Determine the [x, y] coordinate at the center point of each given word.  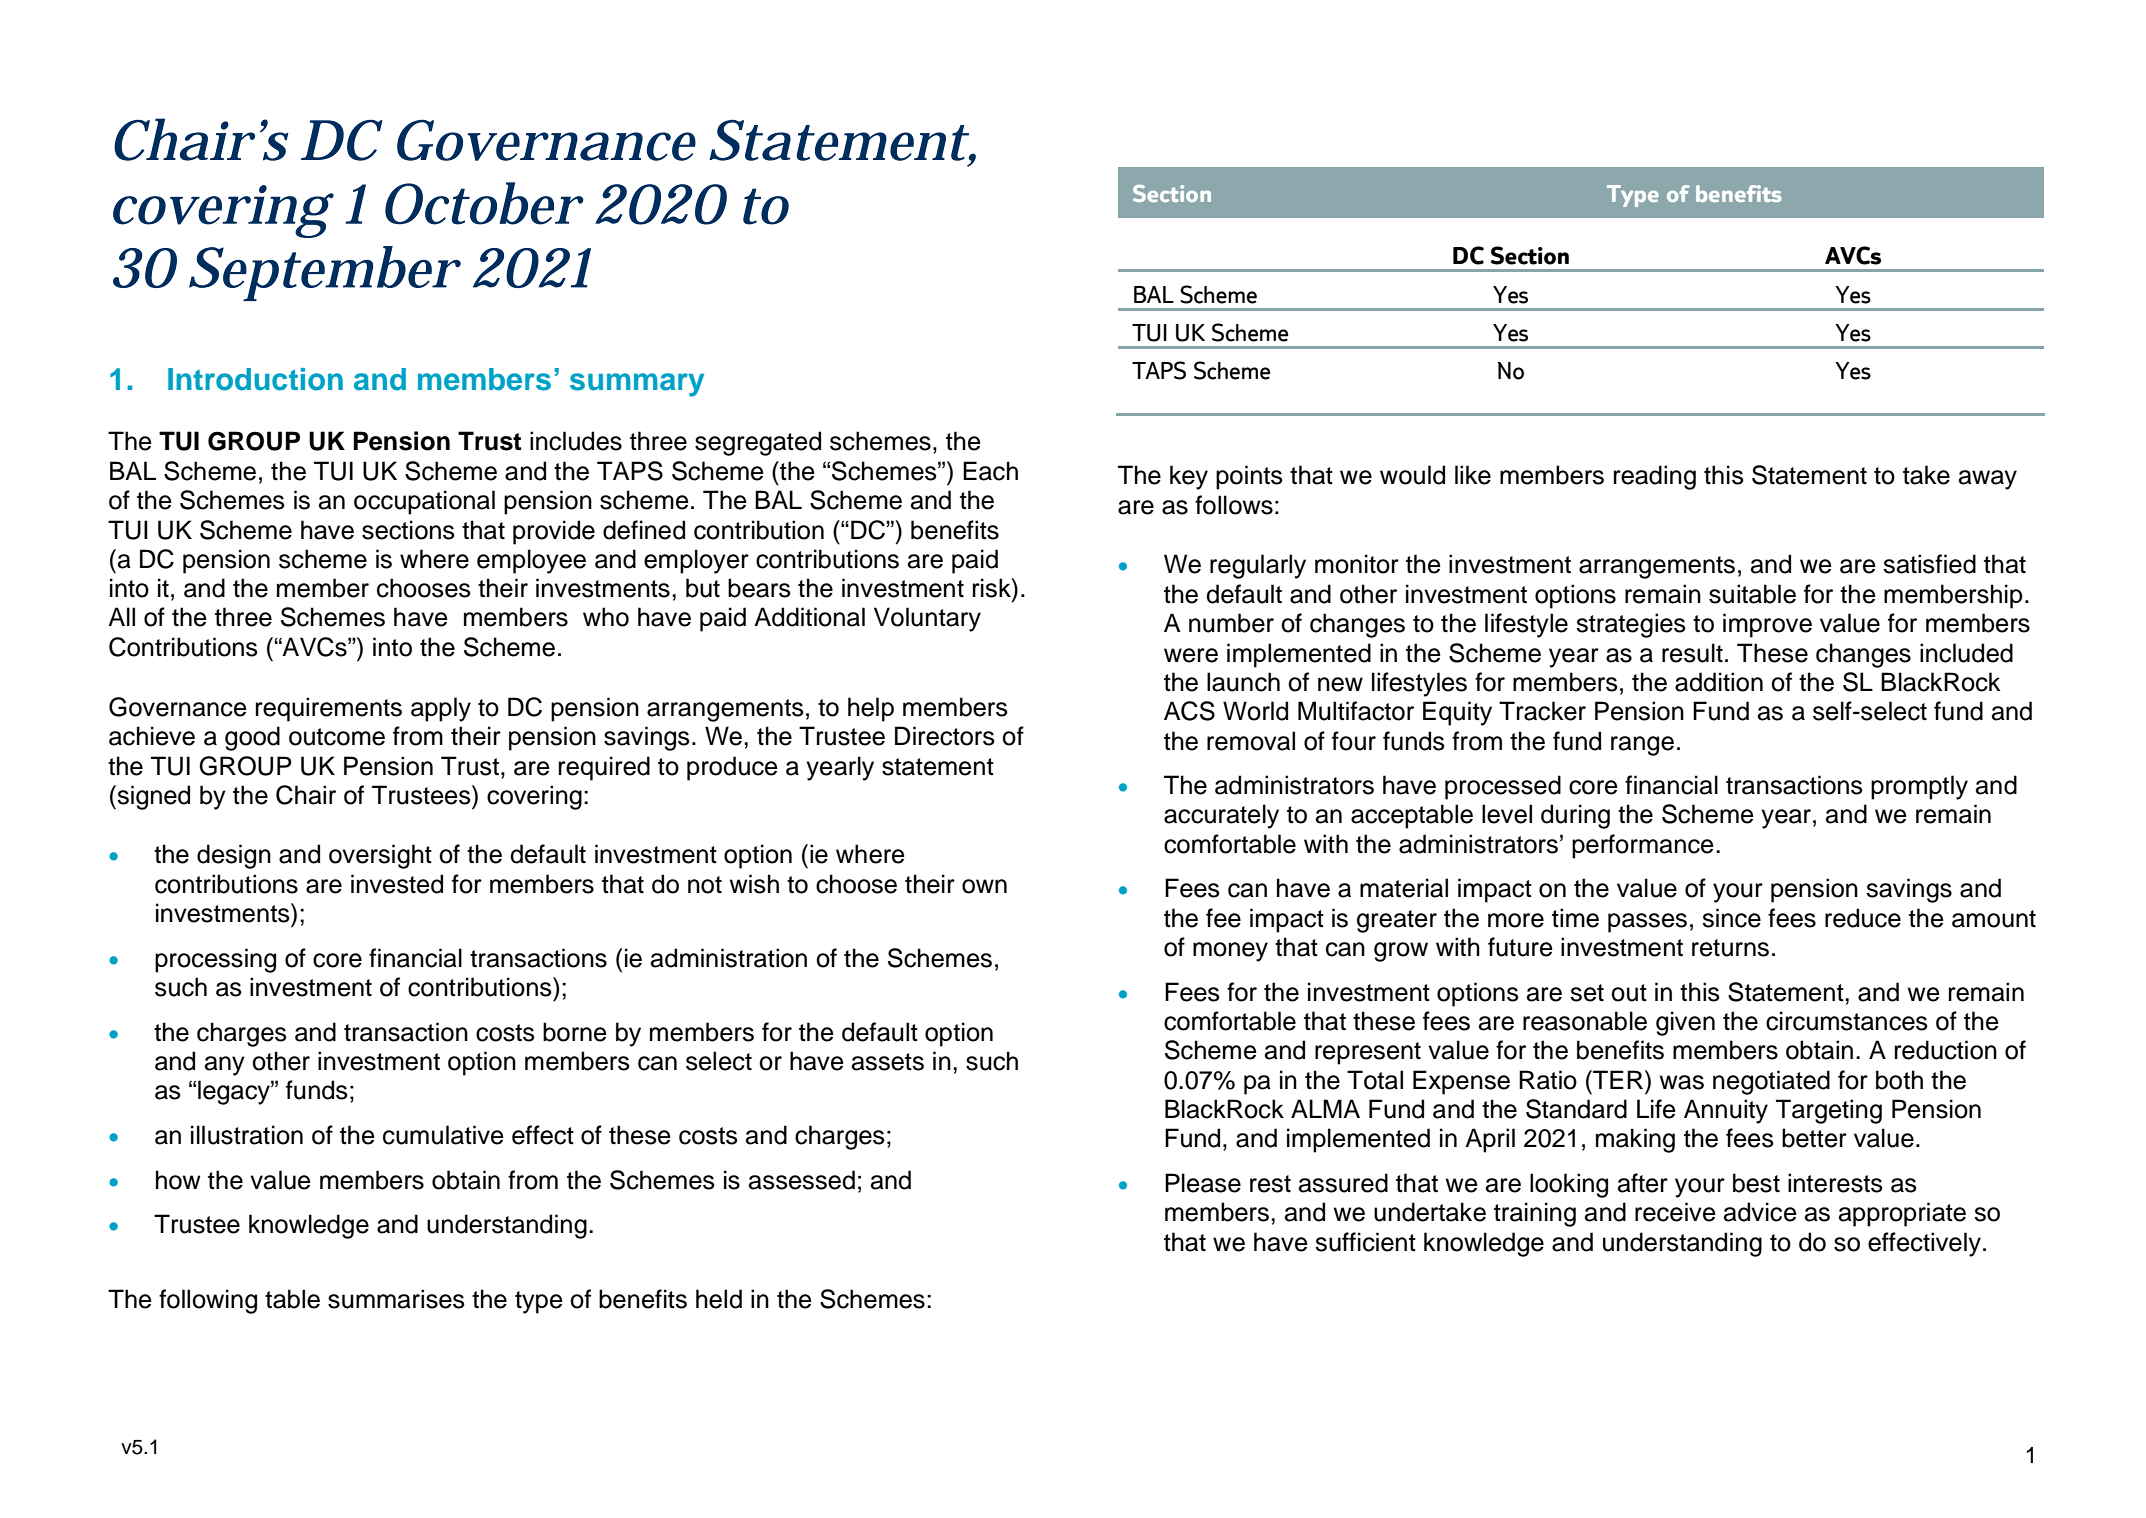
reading [1655, 477]
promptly [1919, 787]
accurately [1221, 816]
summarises [396, 1299]
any [225, 1066]
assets [888, 1062]
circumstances [1847, 1021]
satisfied [1929, 564]
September [323, 273]
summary [637, 385]
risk [993, 588]
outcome [337, 737]
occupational [424, 502]
